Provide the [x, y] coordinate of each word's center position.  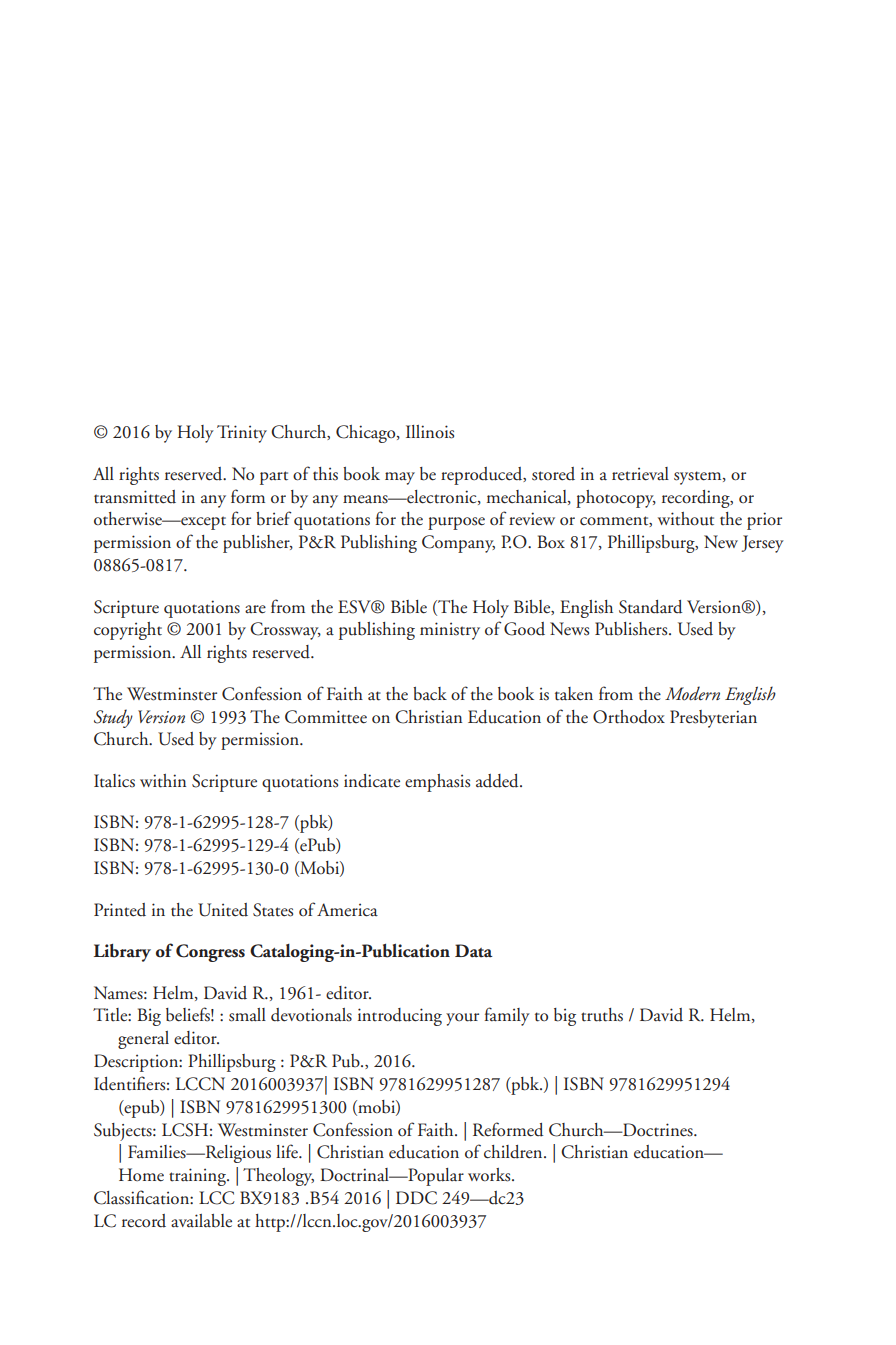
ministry [450, 631]
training [198, 1177]
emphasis [437, 783]
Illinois [430, 432]
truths [602, 1015]
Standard [650, 607]
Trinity [242, 434]
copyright [128, 631]
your [462, 1019]
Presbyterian [713, 719]
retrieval [640, 474]
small [247, 1015]
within [163, 781]
